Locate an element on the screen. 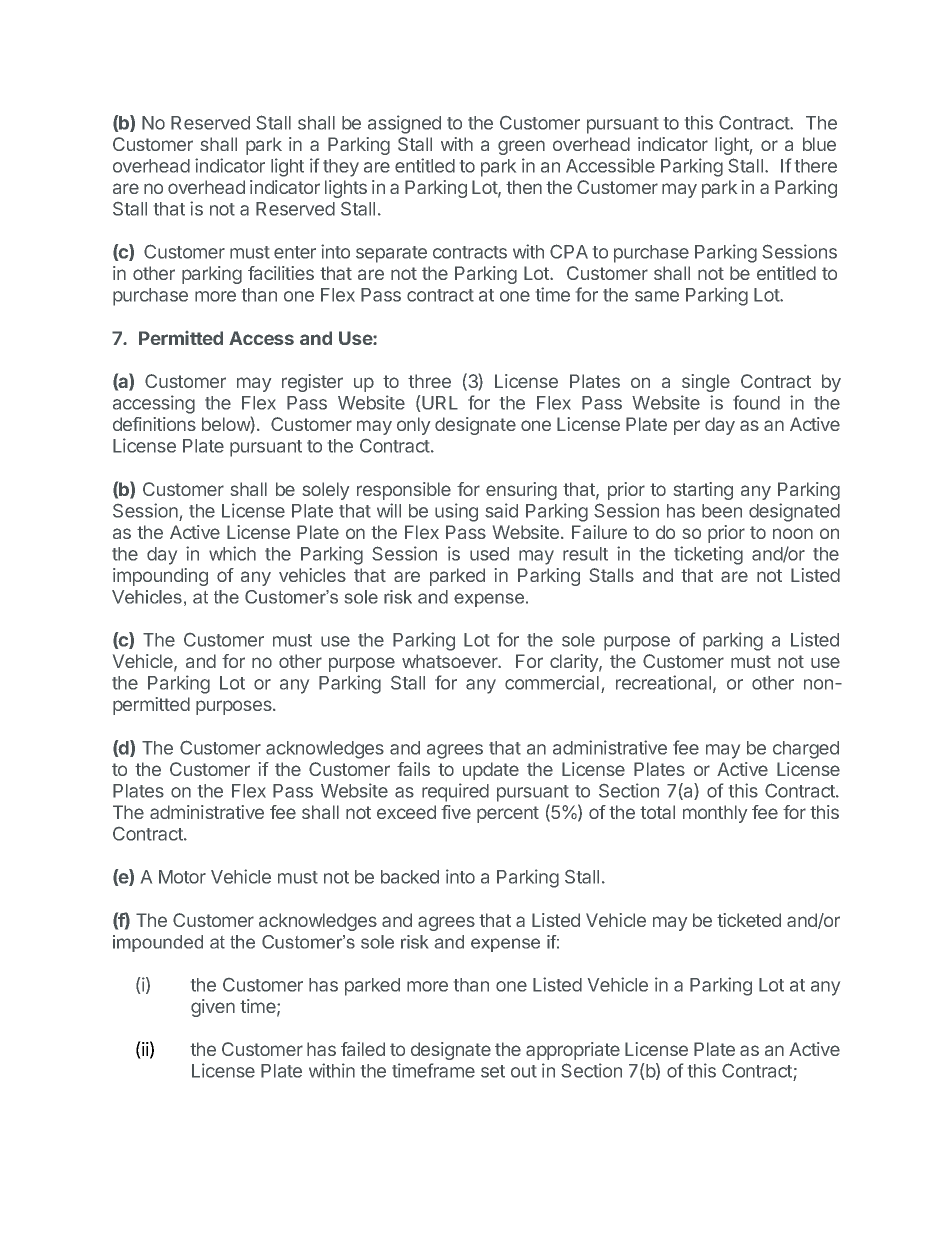 The height and width of the screenshot is (1233, 952). there is located at coordinates (816, 166).
